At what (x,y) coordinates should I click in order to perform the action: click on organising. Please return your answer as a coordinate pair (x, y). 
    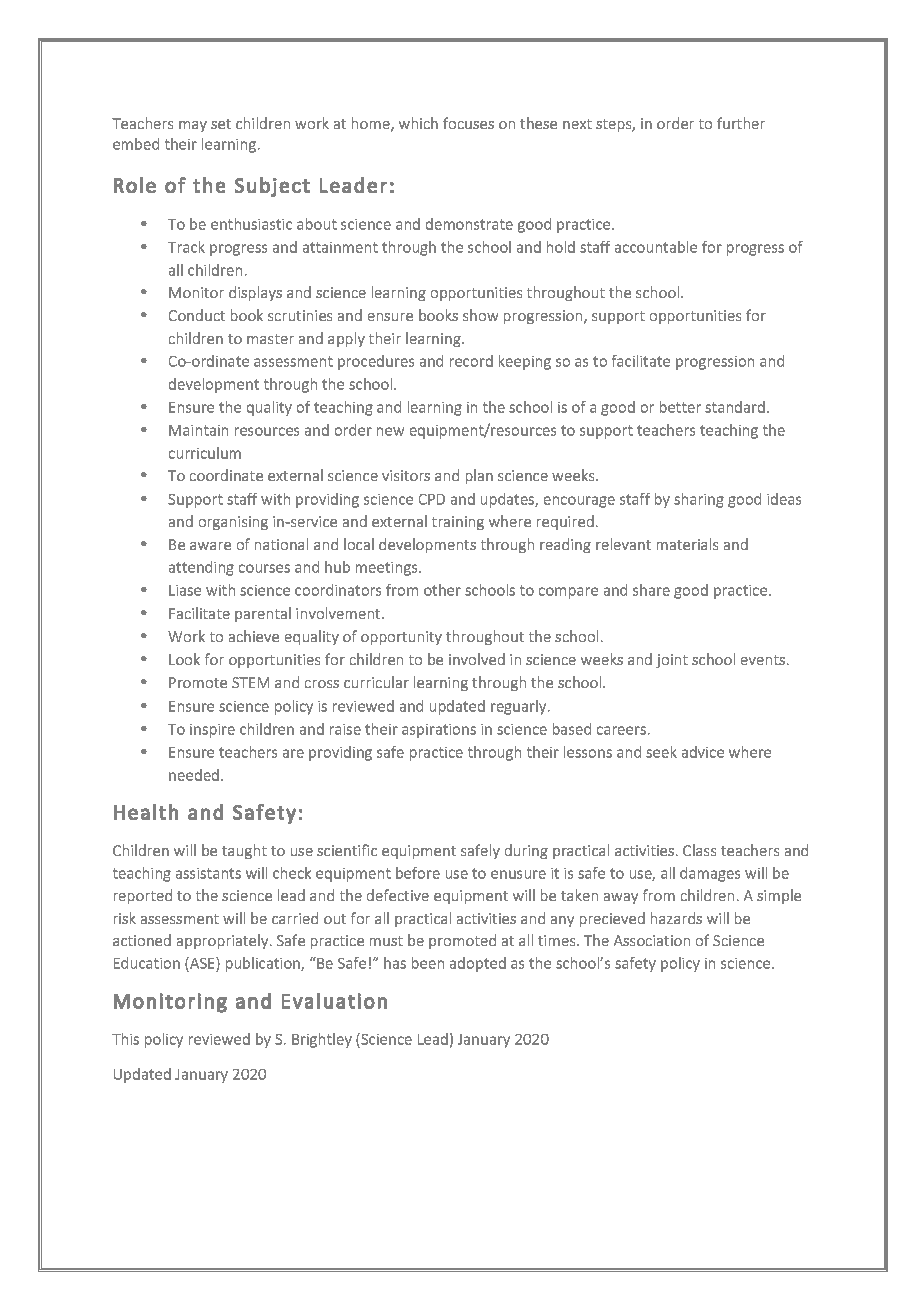
    Looking at the image, I should click on (233, 523).
